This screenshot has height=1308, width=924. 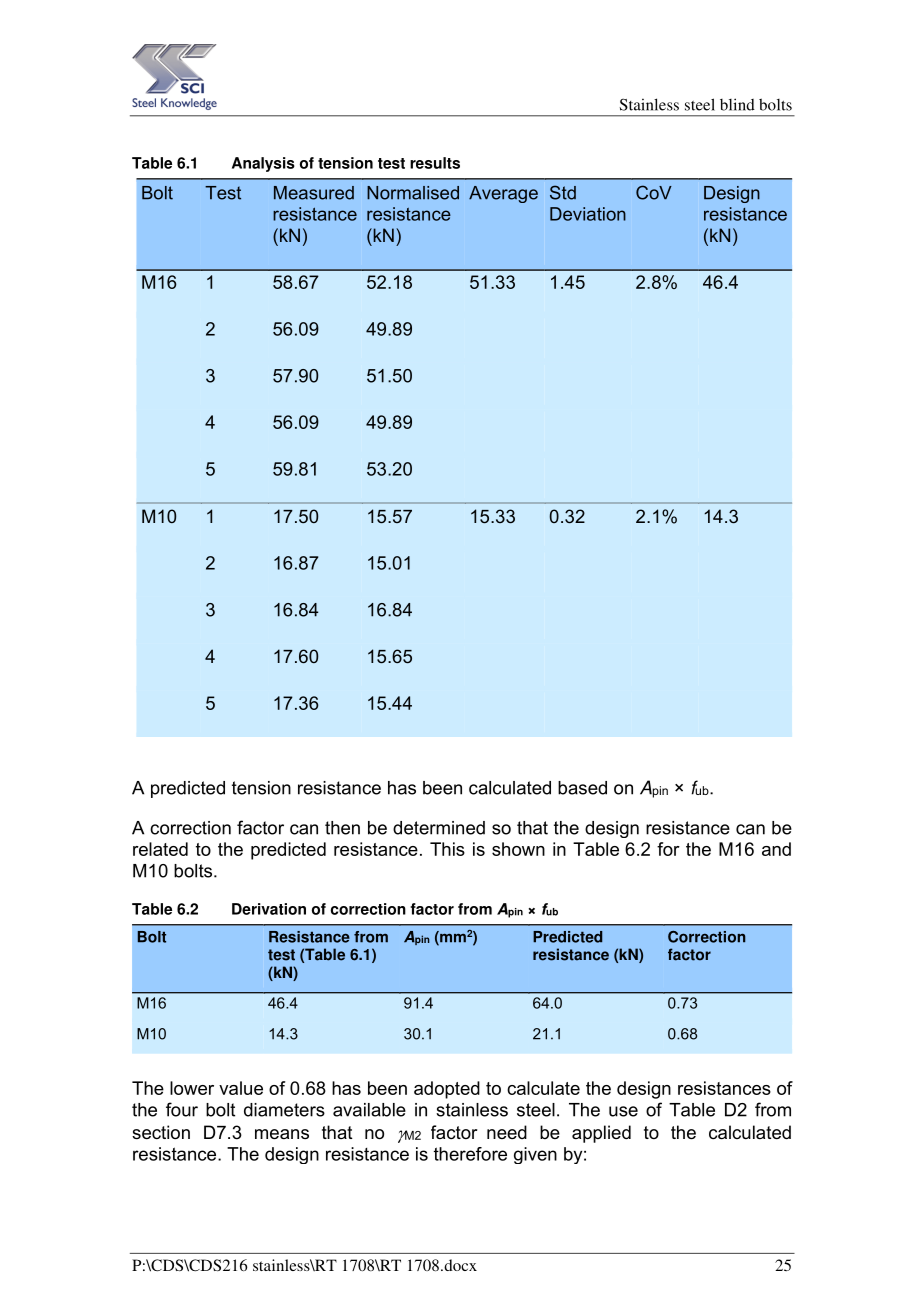 I want to click on value, so click(x=241, y=1088).
